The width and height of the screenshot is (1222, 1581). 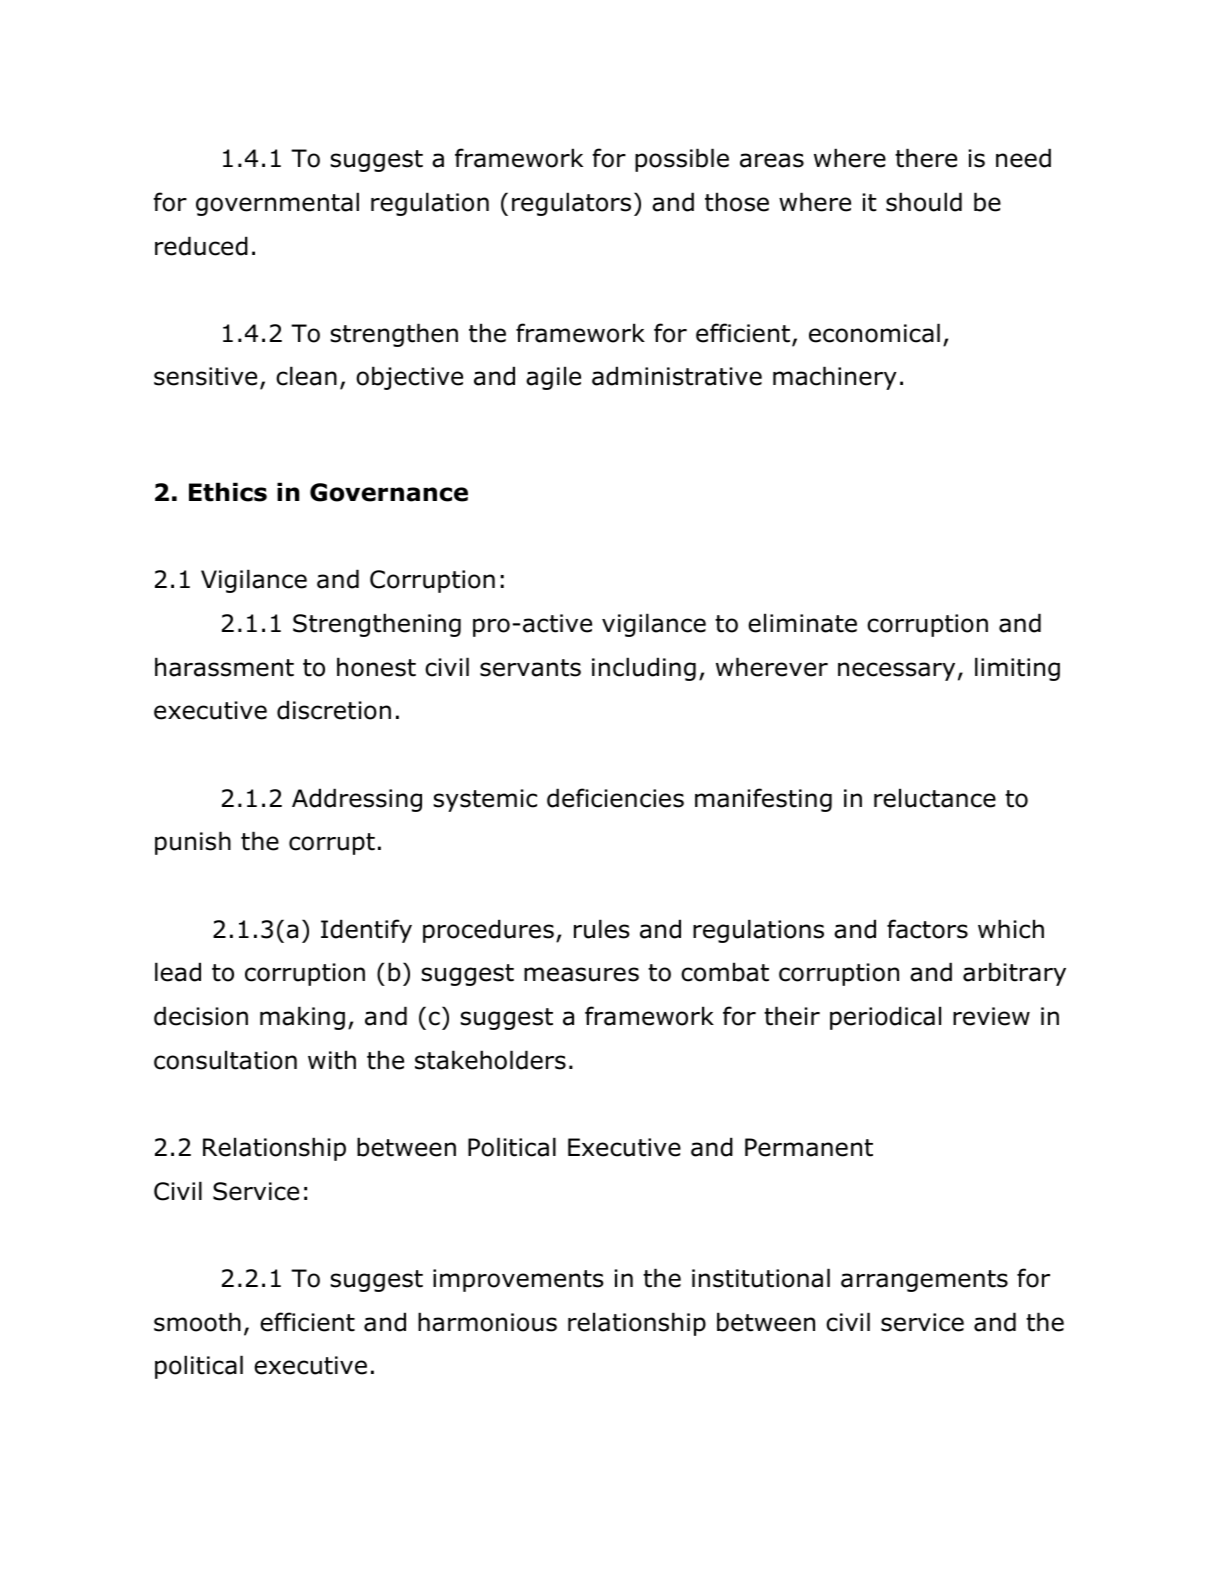 I want to click on should, so click(x=924, y=202).
